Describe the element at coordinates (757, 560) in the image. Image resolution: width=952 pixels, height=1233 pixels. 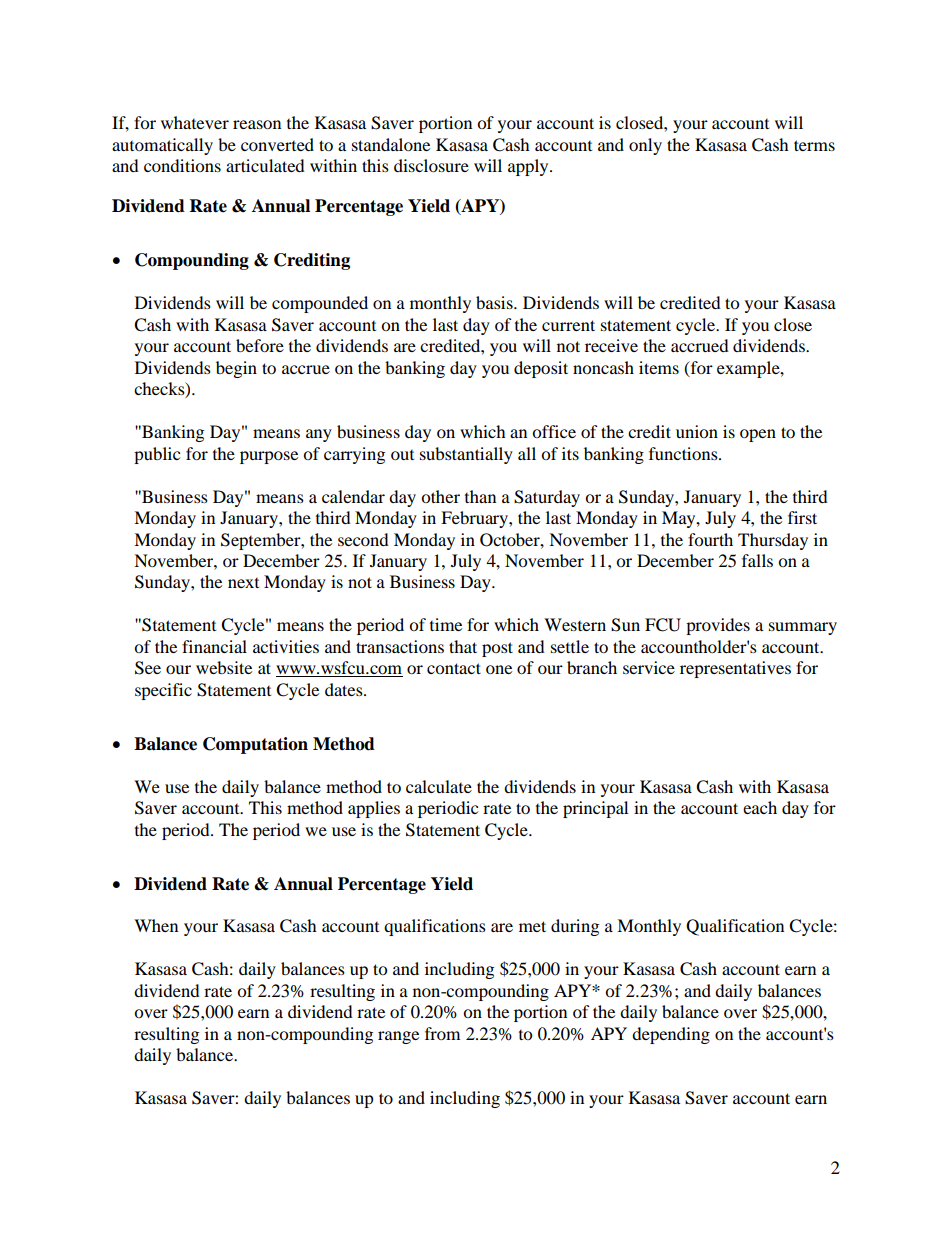
I see `falls` at that location.
